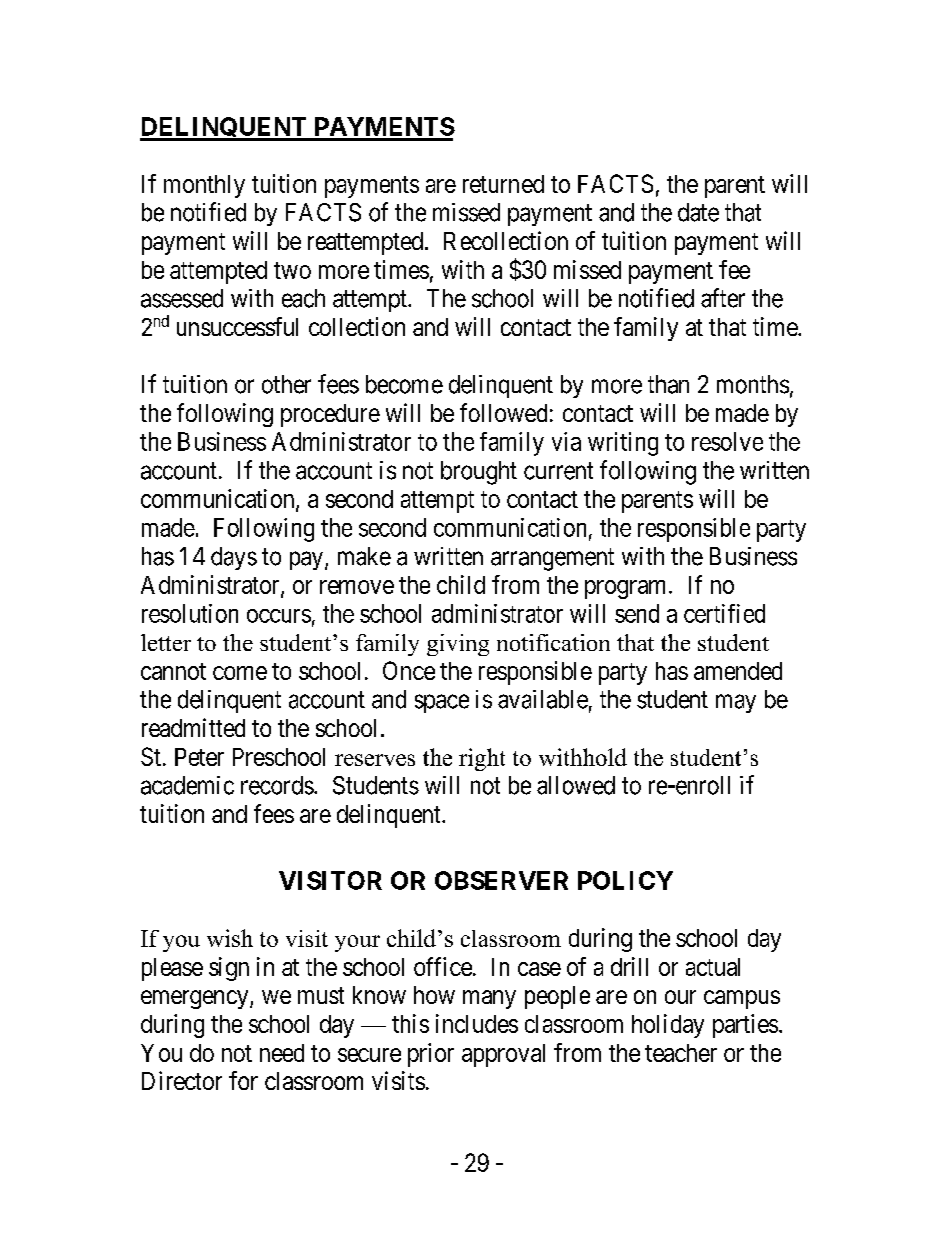 Image resolution: width=952 pixels, height=1233 pixels. What do you see at coordinates (625, 880) in the screenshot?
I see `POLICY` at bounding box center [625, 880].
